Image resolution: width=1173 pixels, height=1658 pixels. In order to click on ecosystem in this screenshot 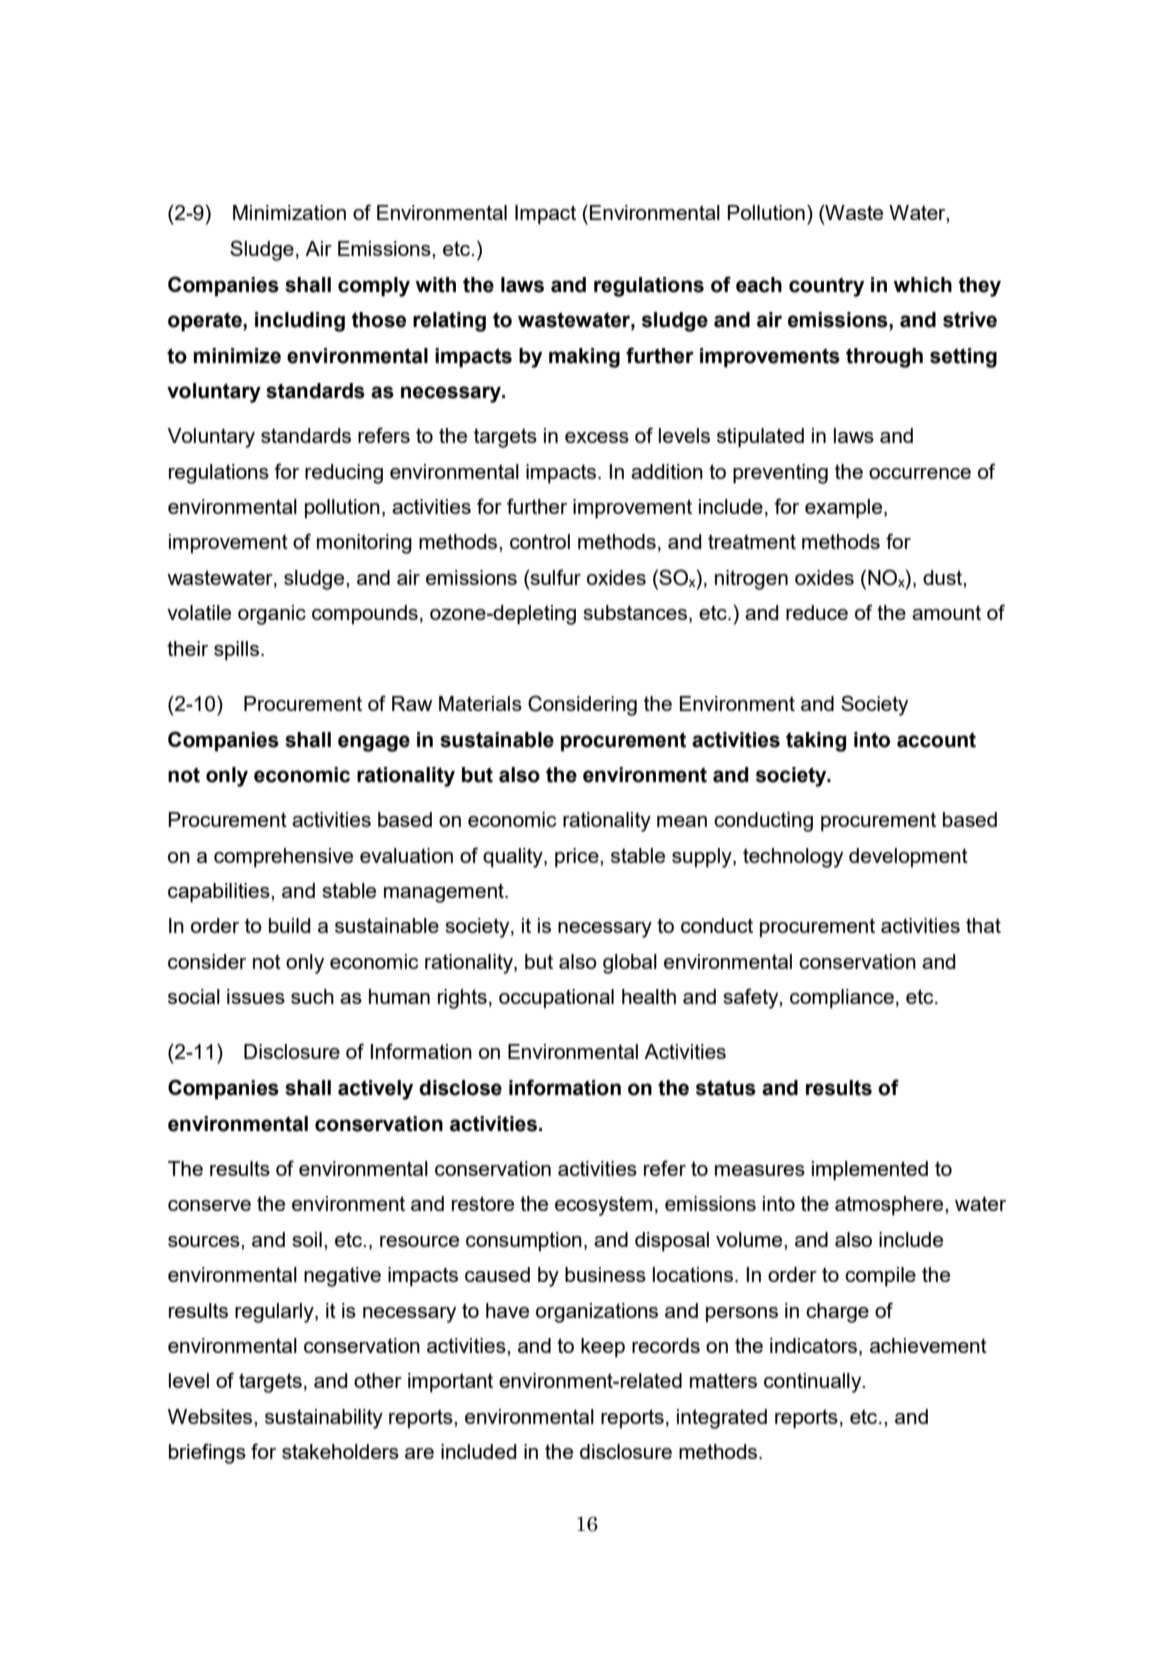, I will do `click(603, 1206)`.
